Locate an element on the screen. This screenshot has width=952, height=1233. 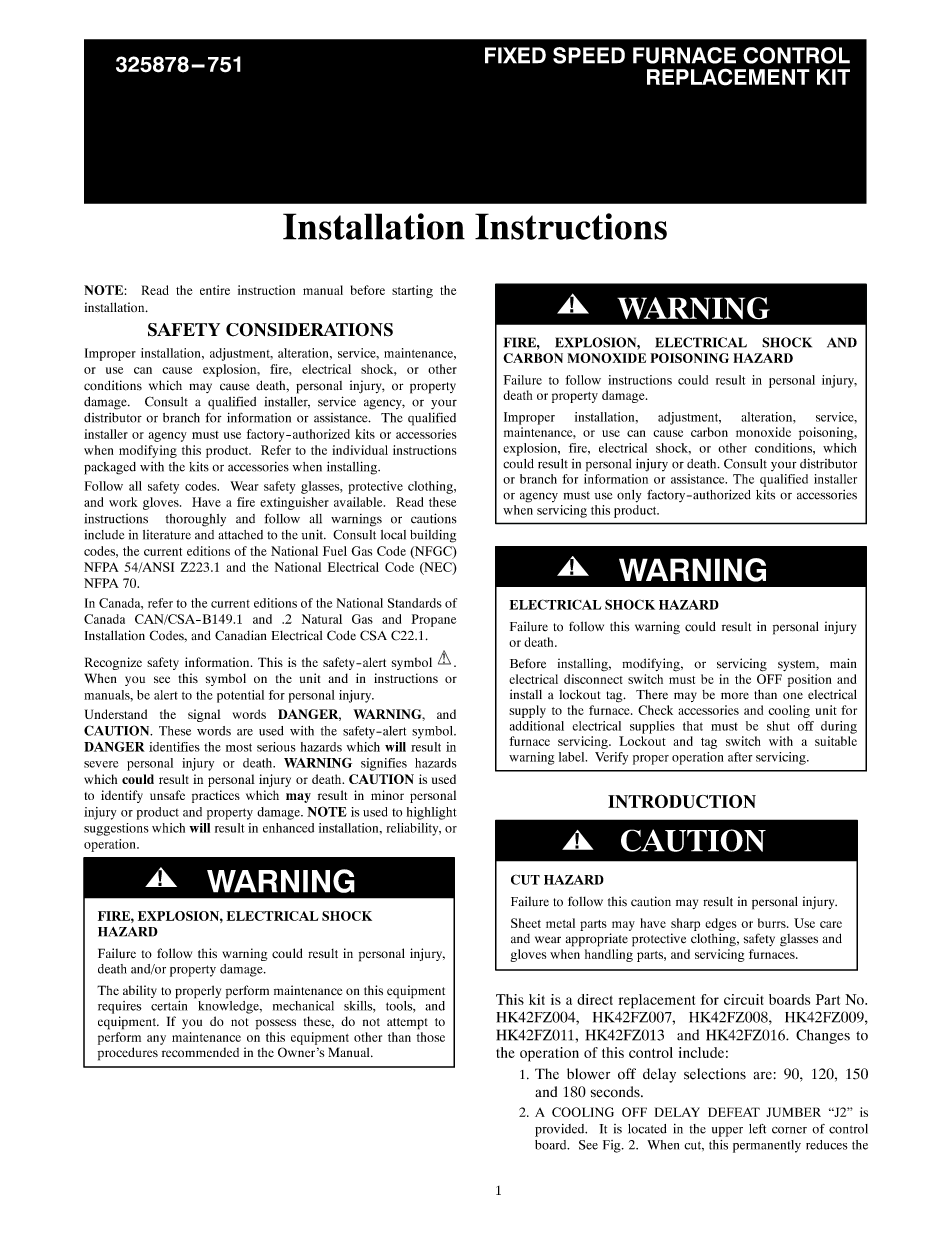
entire is located at coordinates (215, 290).
